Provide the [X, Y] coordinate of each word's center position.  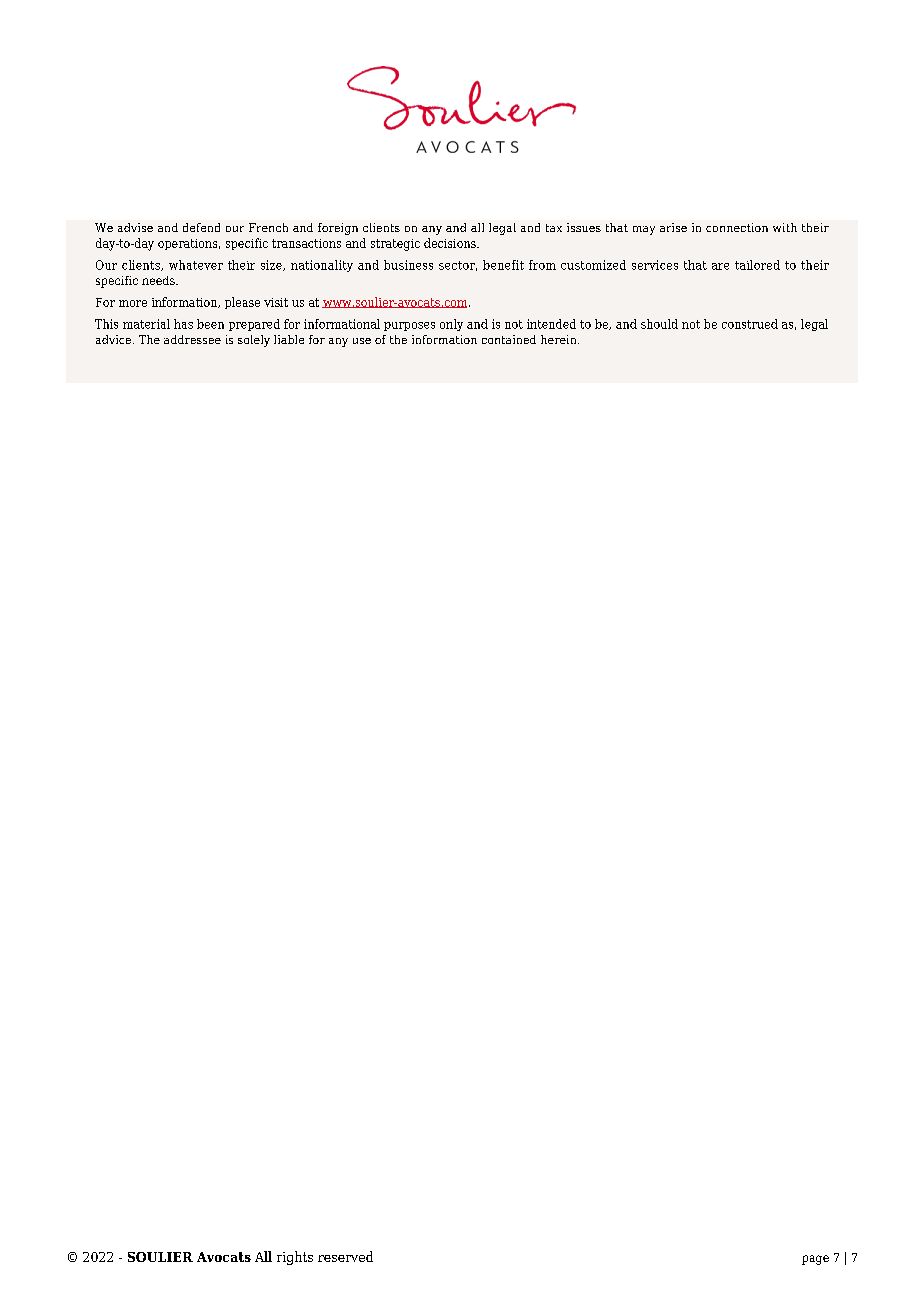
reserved [345, 1256]
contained [509, 339]
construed [750, 324]
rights [295, 1258]
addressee [192, 339]
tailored [757, 265]
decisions [451, 243]
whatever [196, 265]
